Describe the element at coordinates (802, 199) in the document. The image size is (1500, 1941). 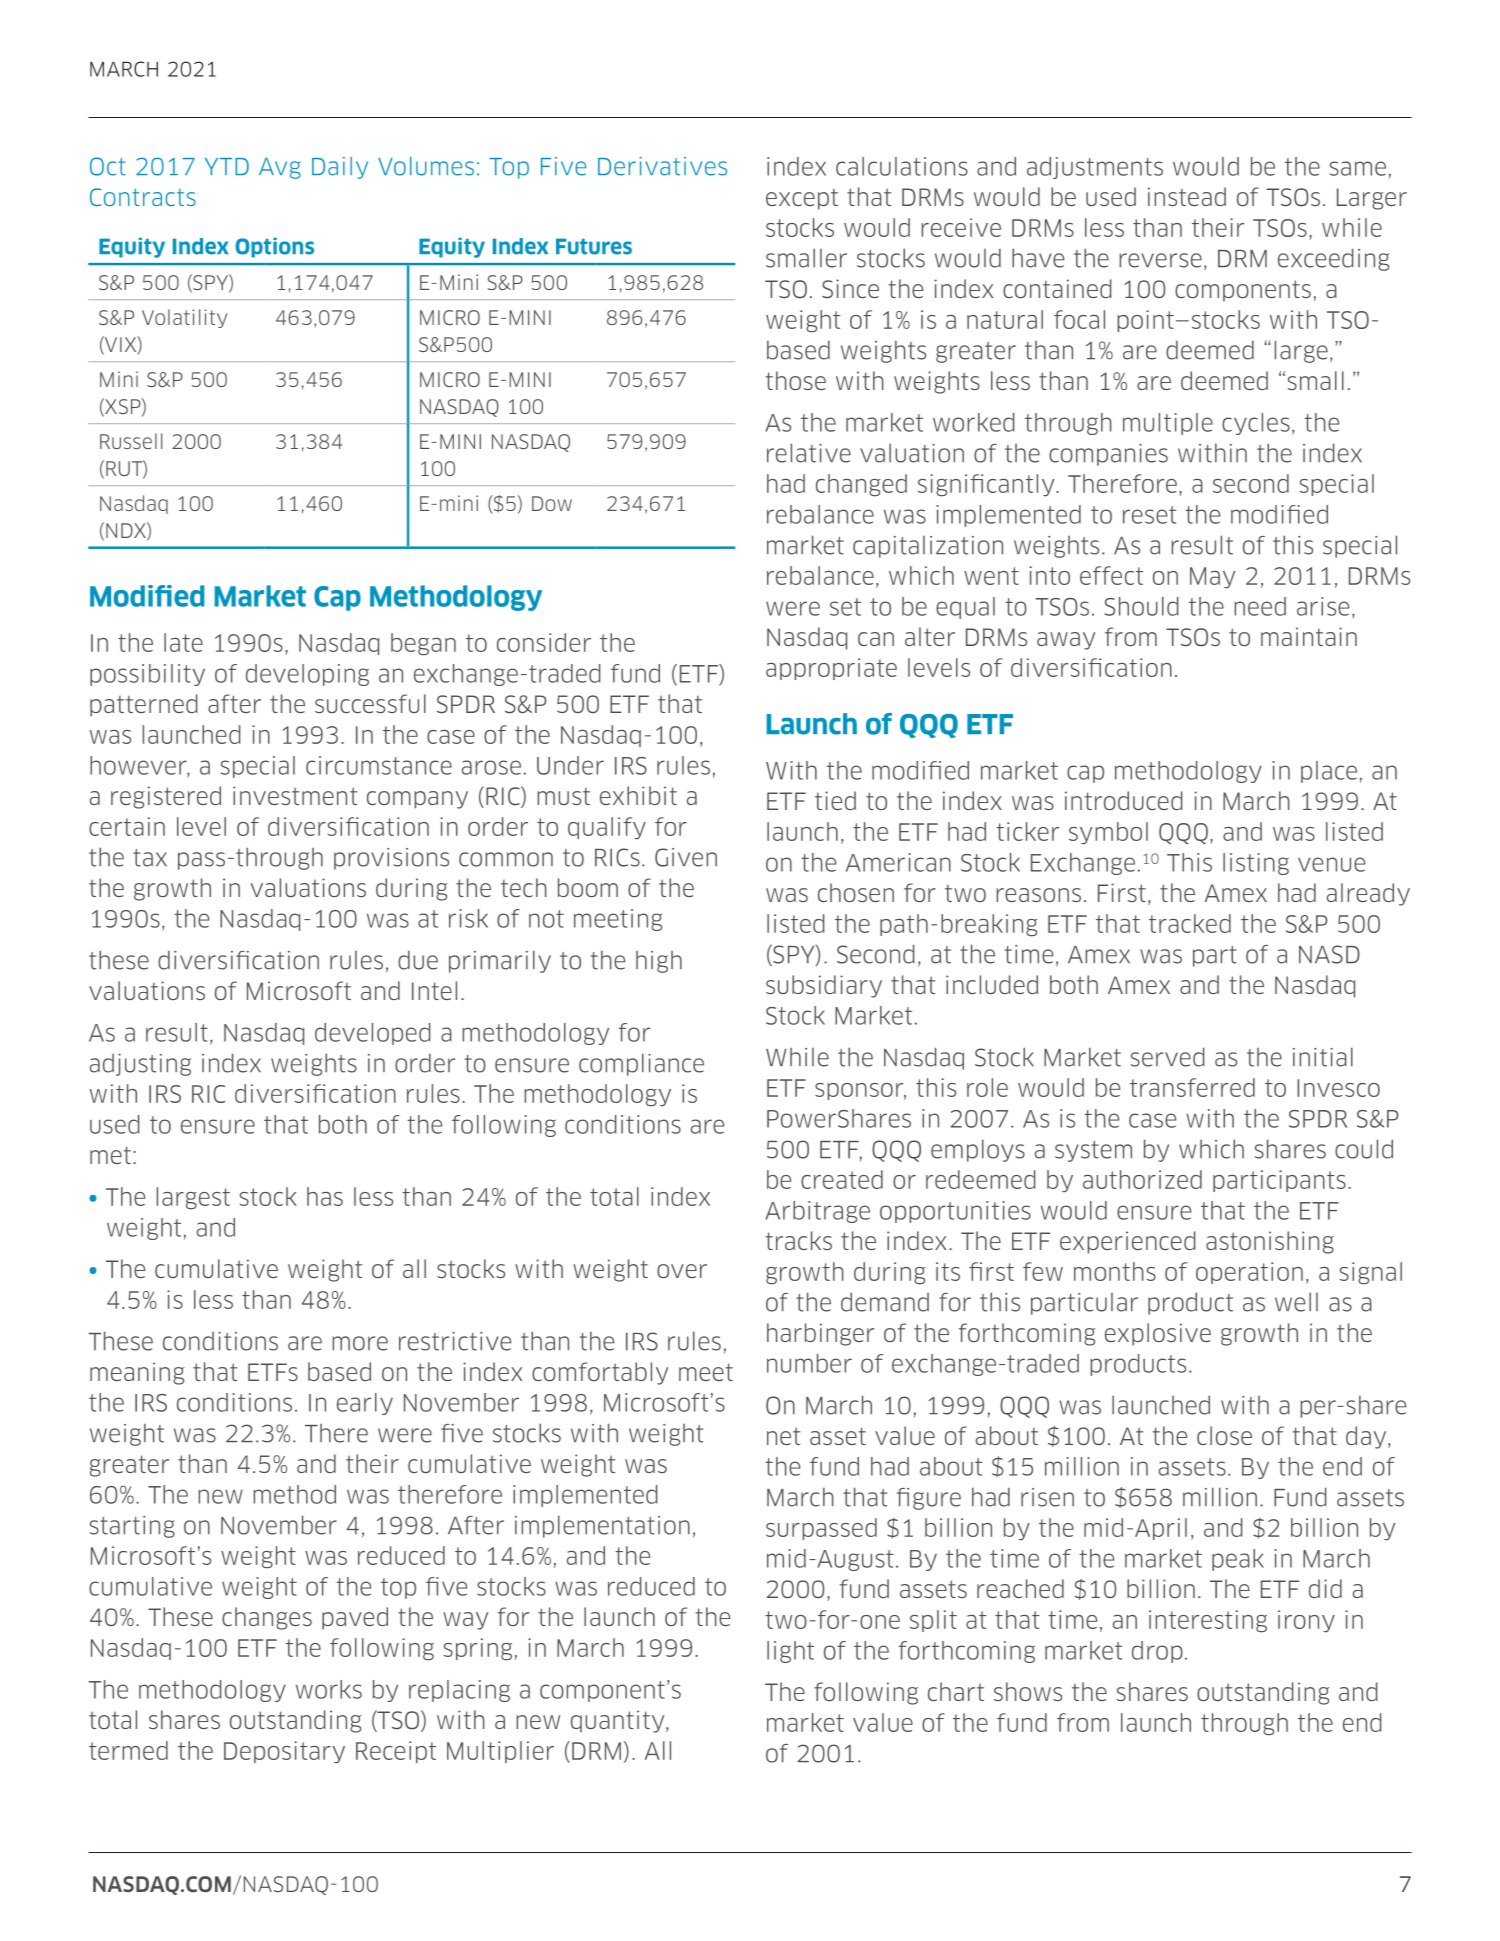
I see `except` at that location.
